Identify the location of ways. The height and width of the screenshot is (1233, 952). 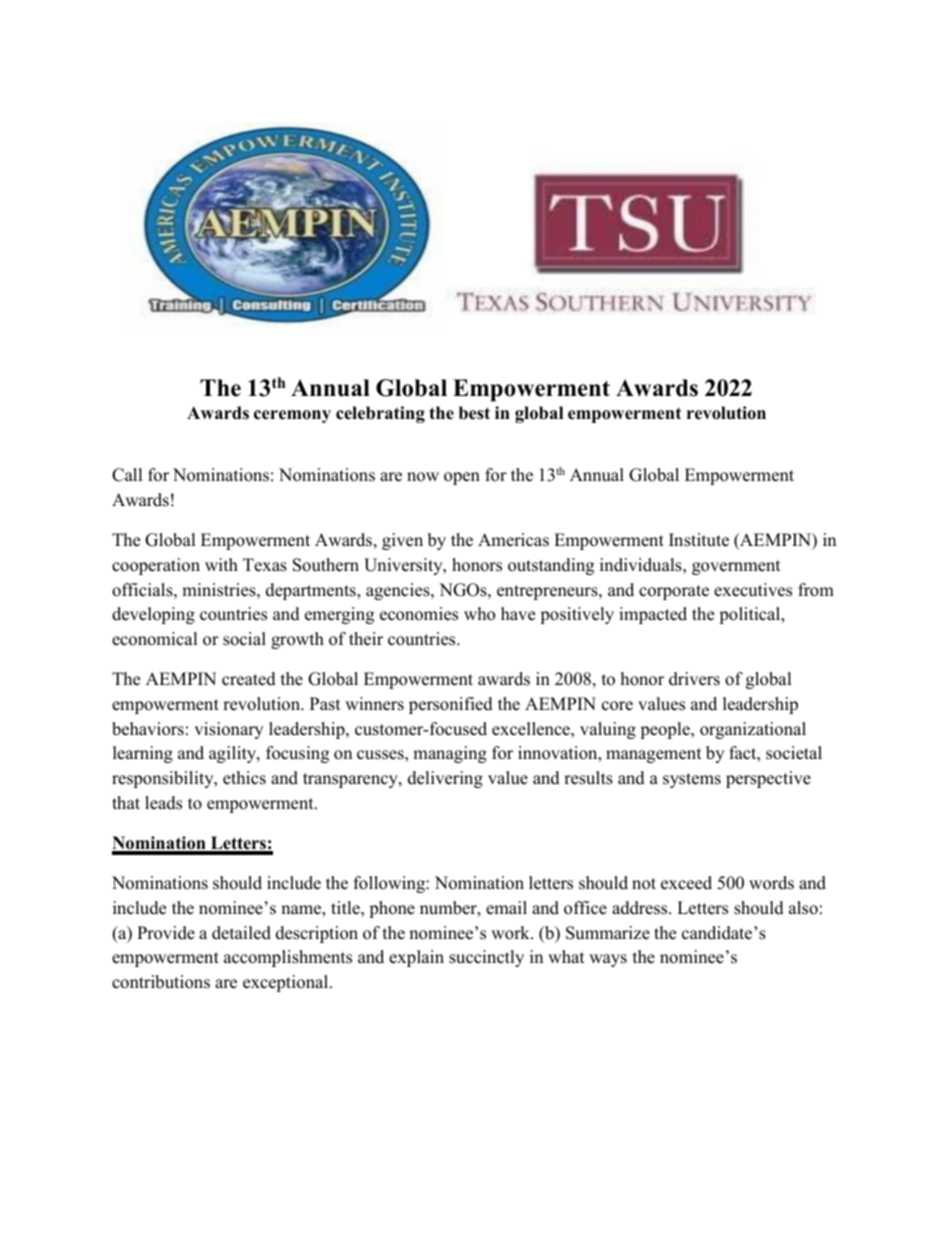
(608, 960).
